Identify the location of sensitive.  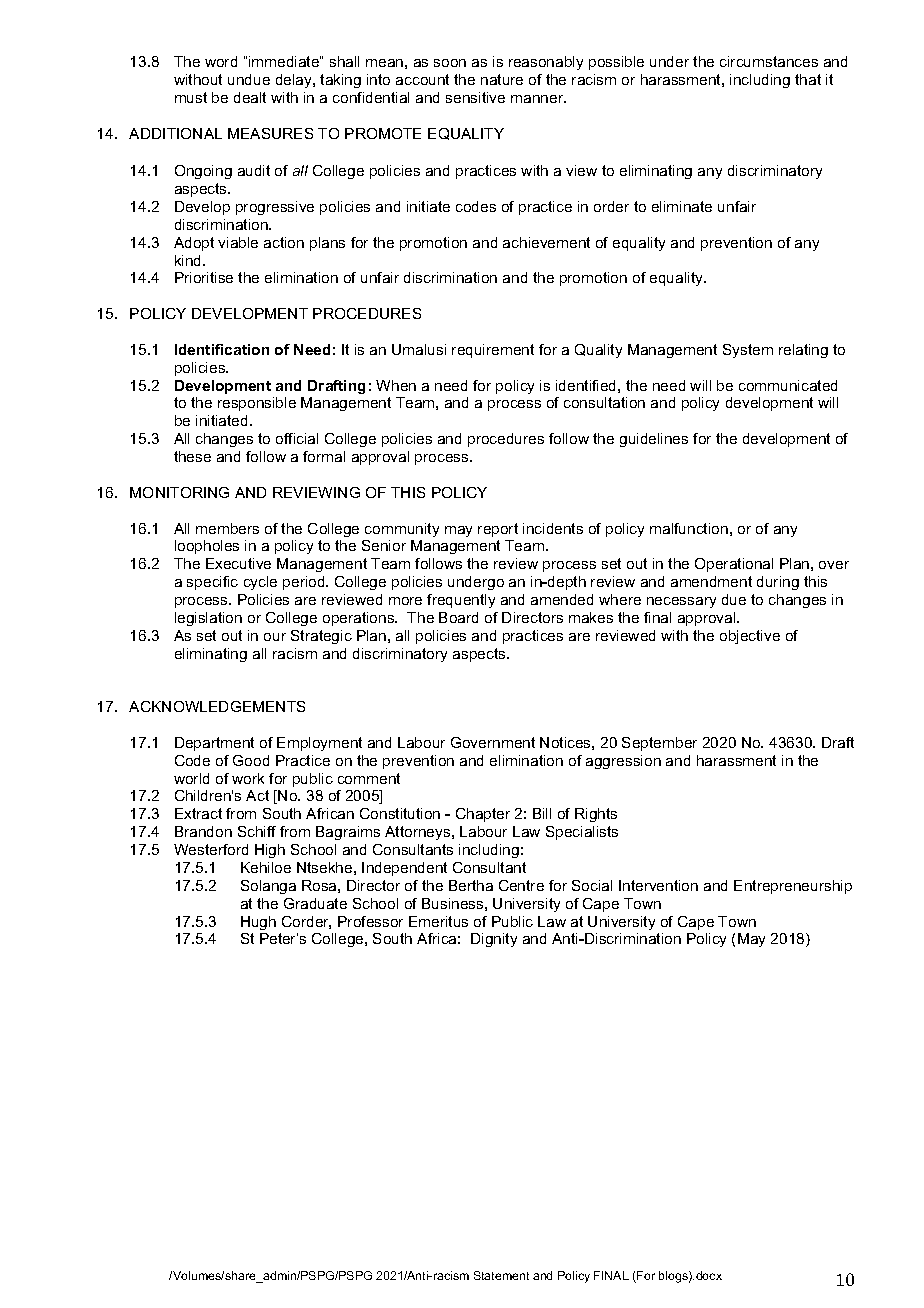
(475, 97).
